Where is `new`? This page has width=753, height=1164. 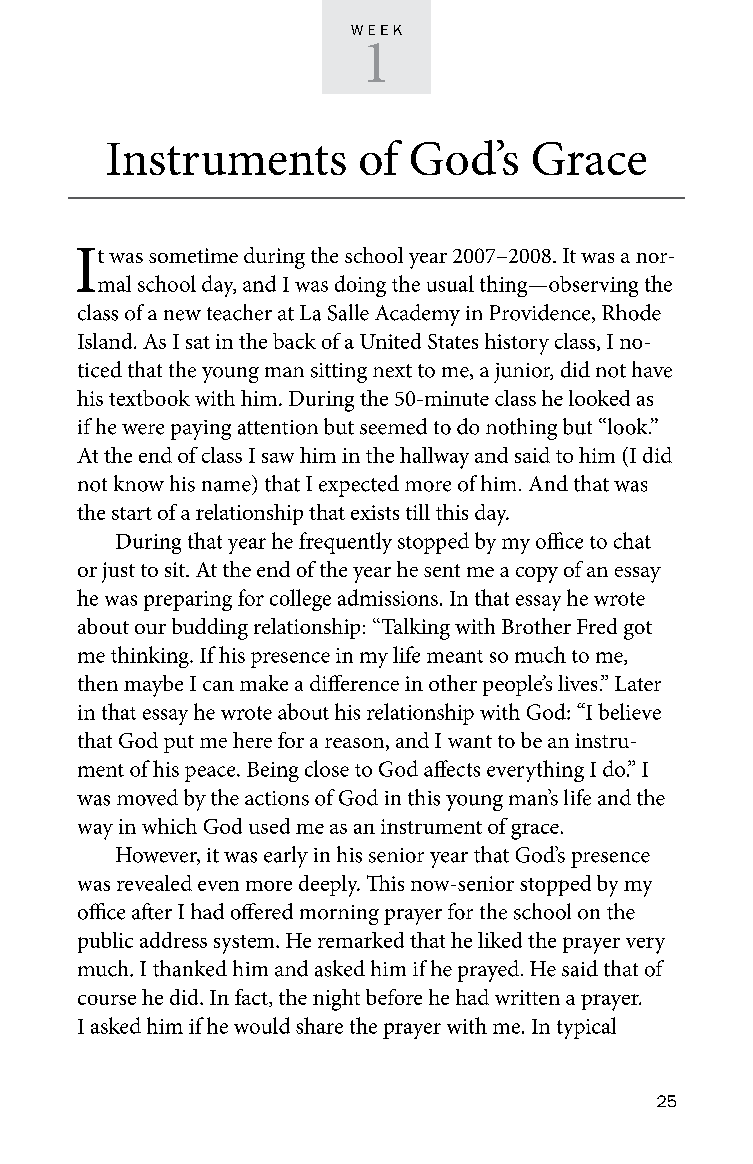 new is located at coordinates (182, 315).
